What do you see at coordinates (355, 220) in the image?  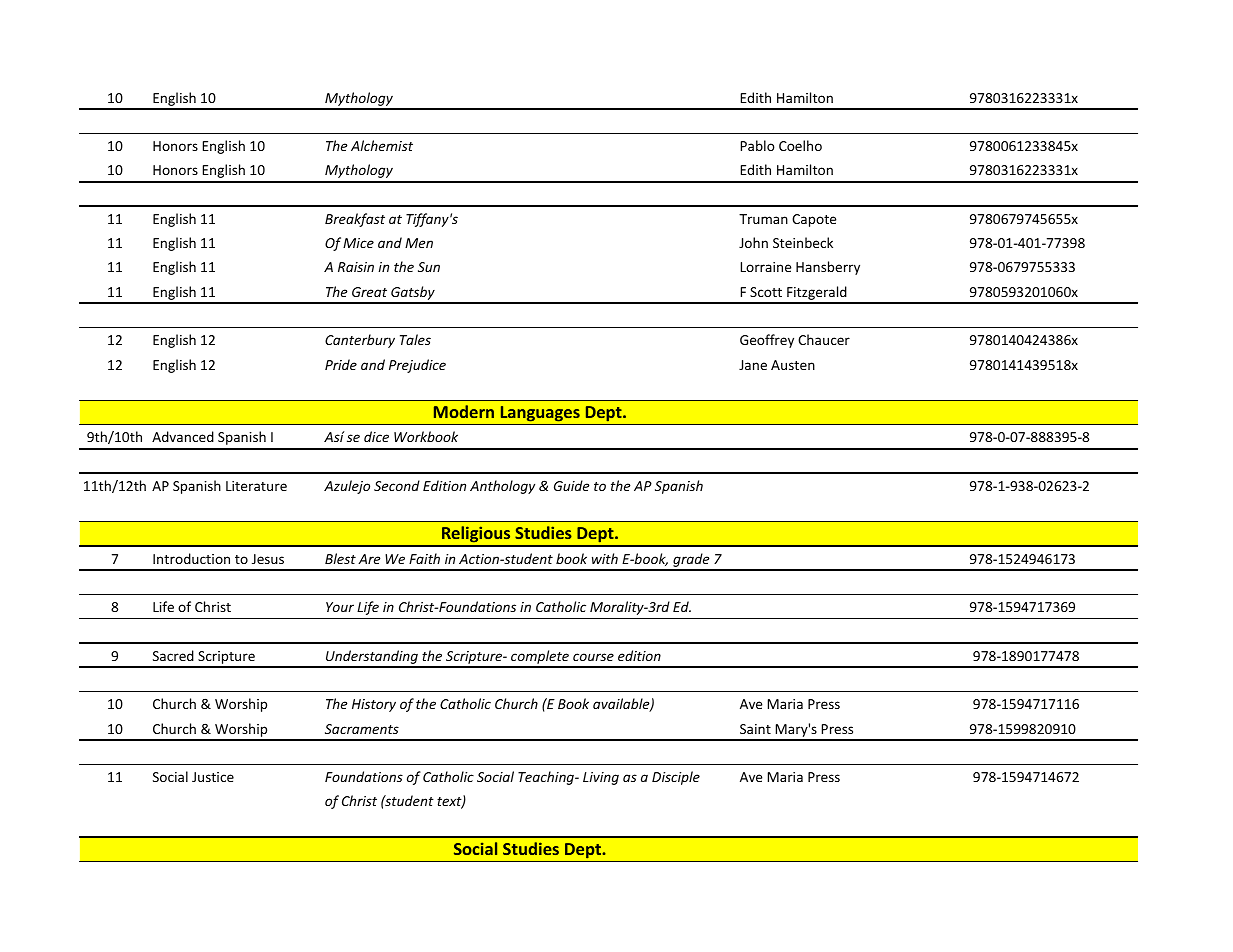 I see `Breakfast` at bounding box center [355, 220].
